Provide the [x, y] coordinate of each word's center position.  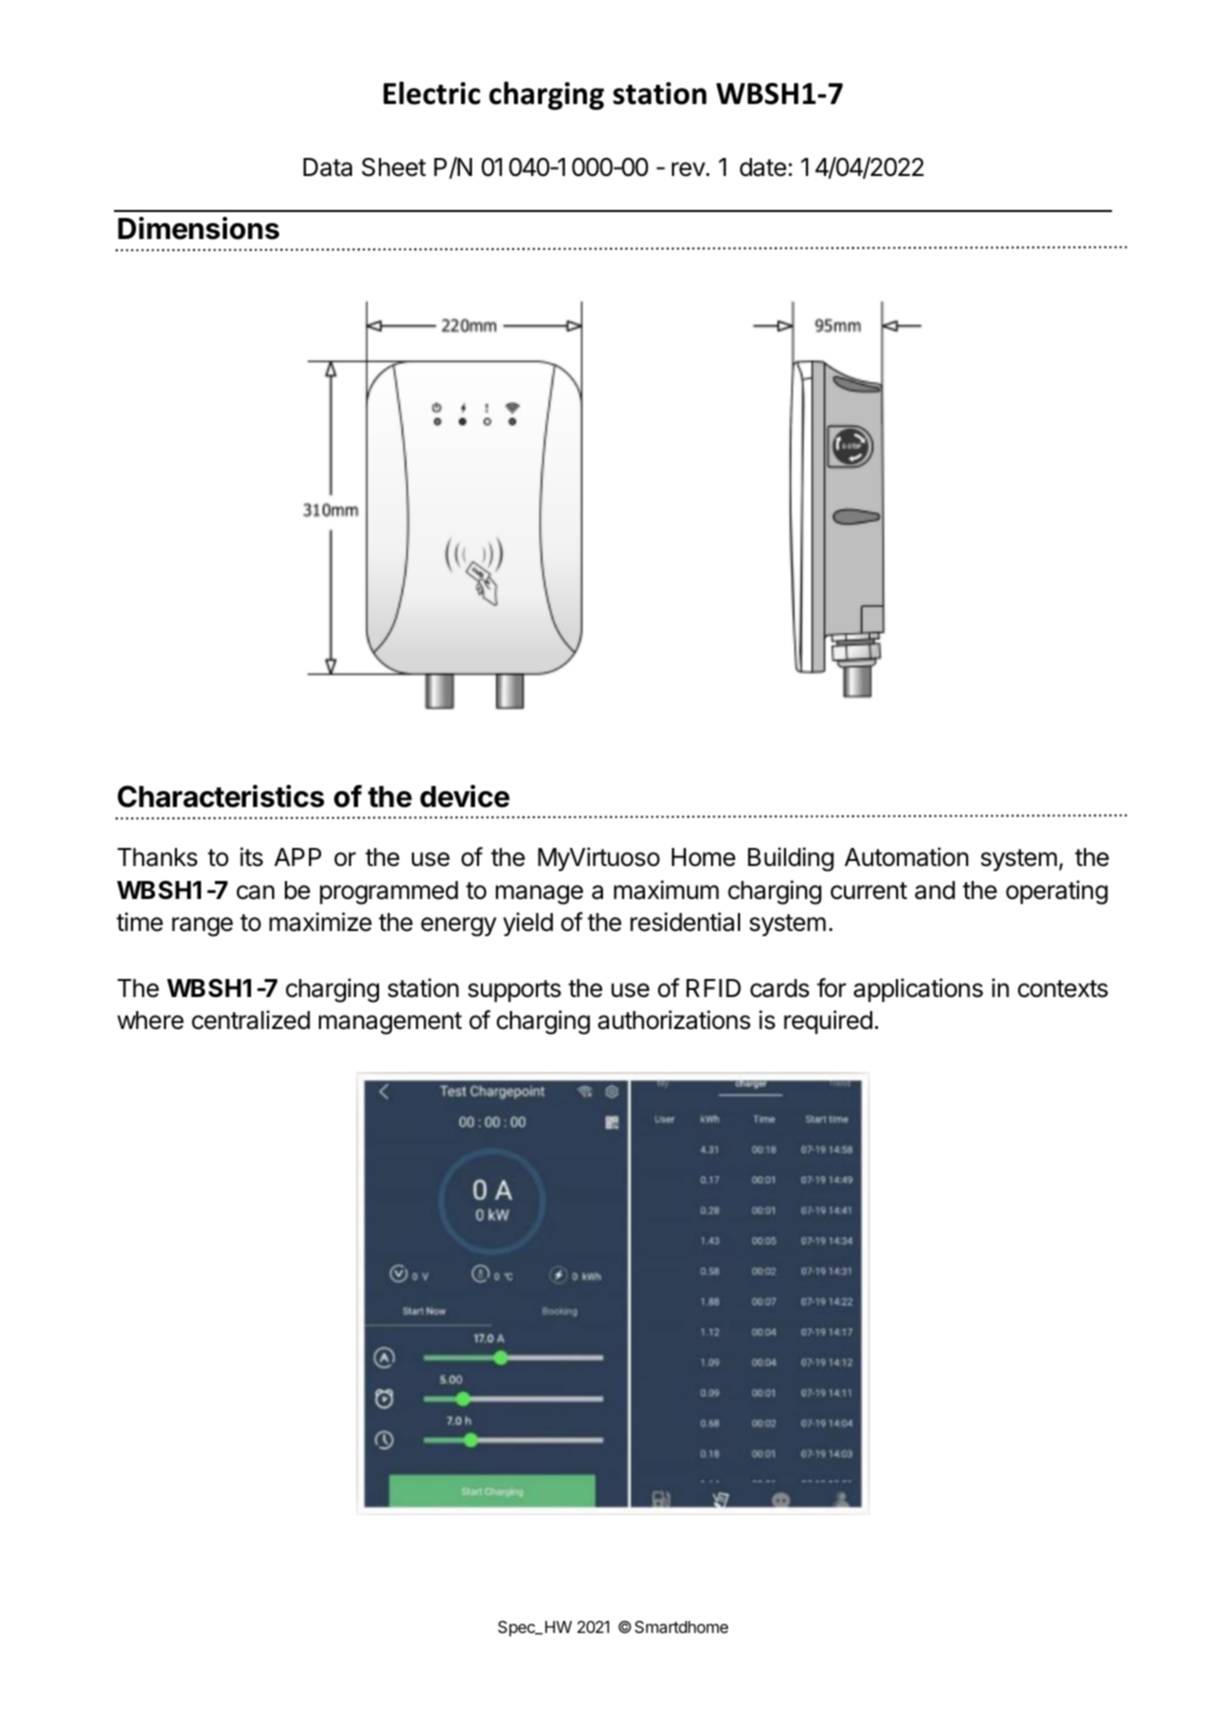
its [251, 857]
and [935, 890]
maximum [666, 890]
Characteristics [221, 796]
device [465, 796]
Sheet [394, 167]
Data [327, 167]
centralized [251, 1020]
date [763, 167]
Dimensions [198, 228]
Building [791, 859]
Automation [907, 857]
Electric [431, 93]
